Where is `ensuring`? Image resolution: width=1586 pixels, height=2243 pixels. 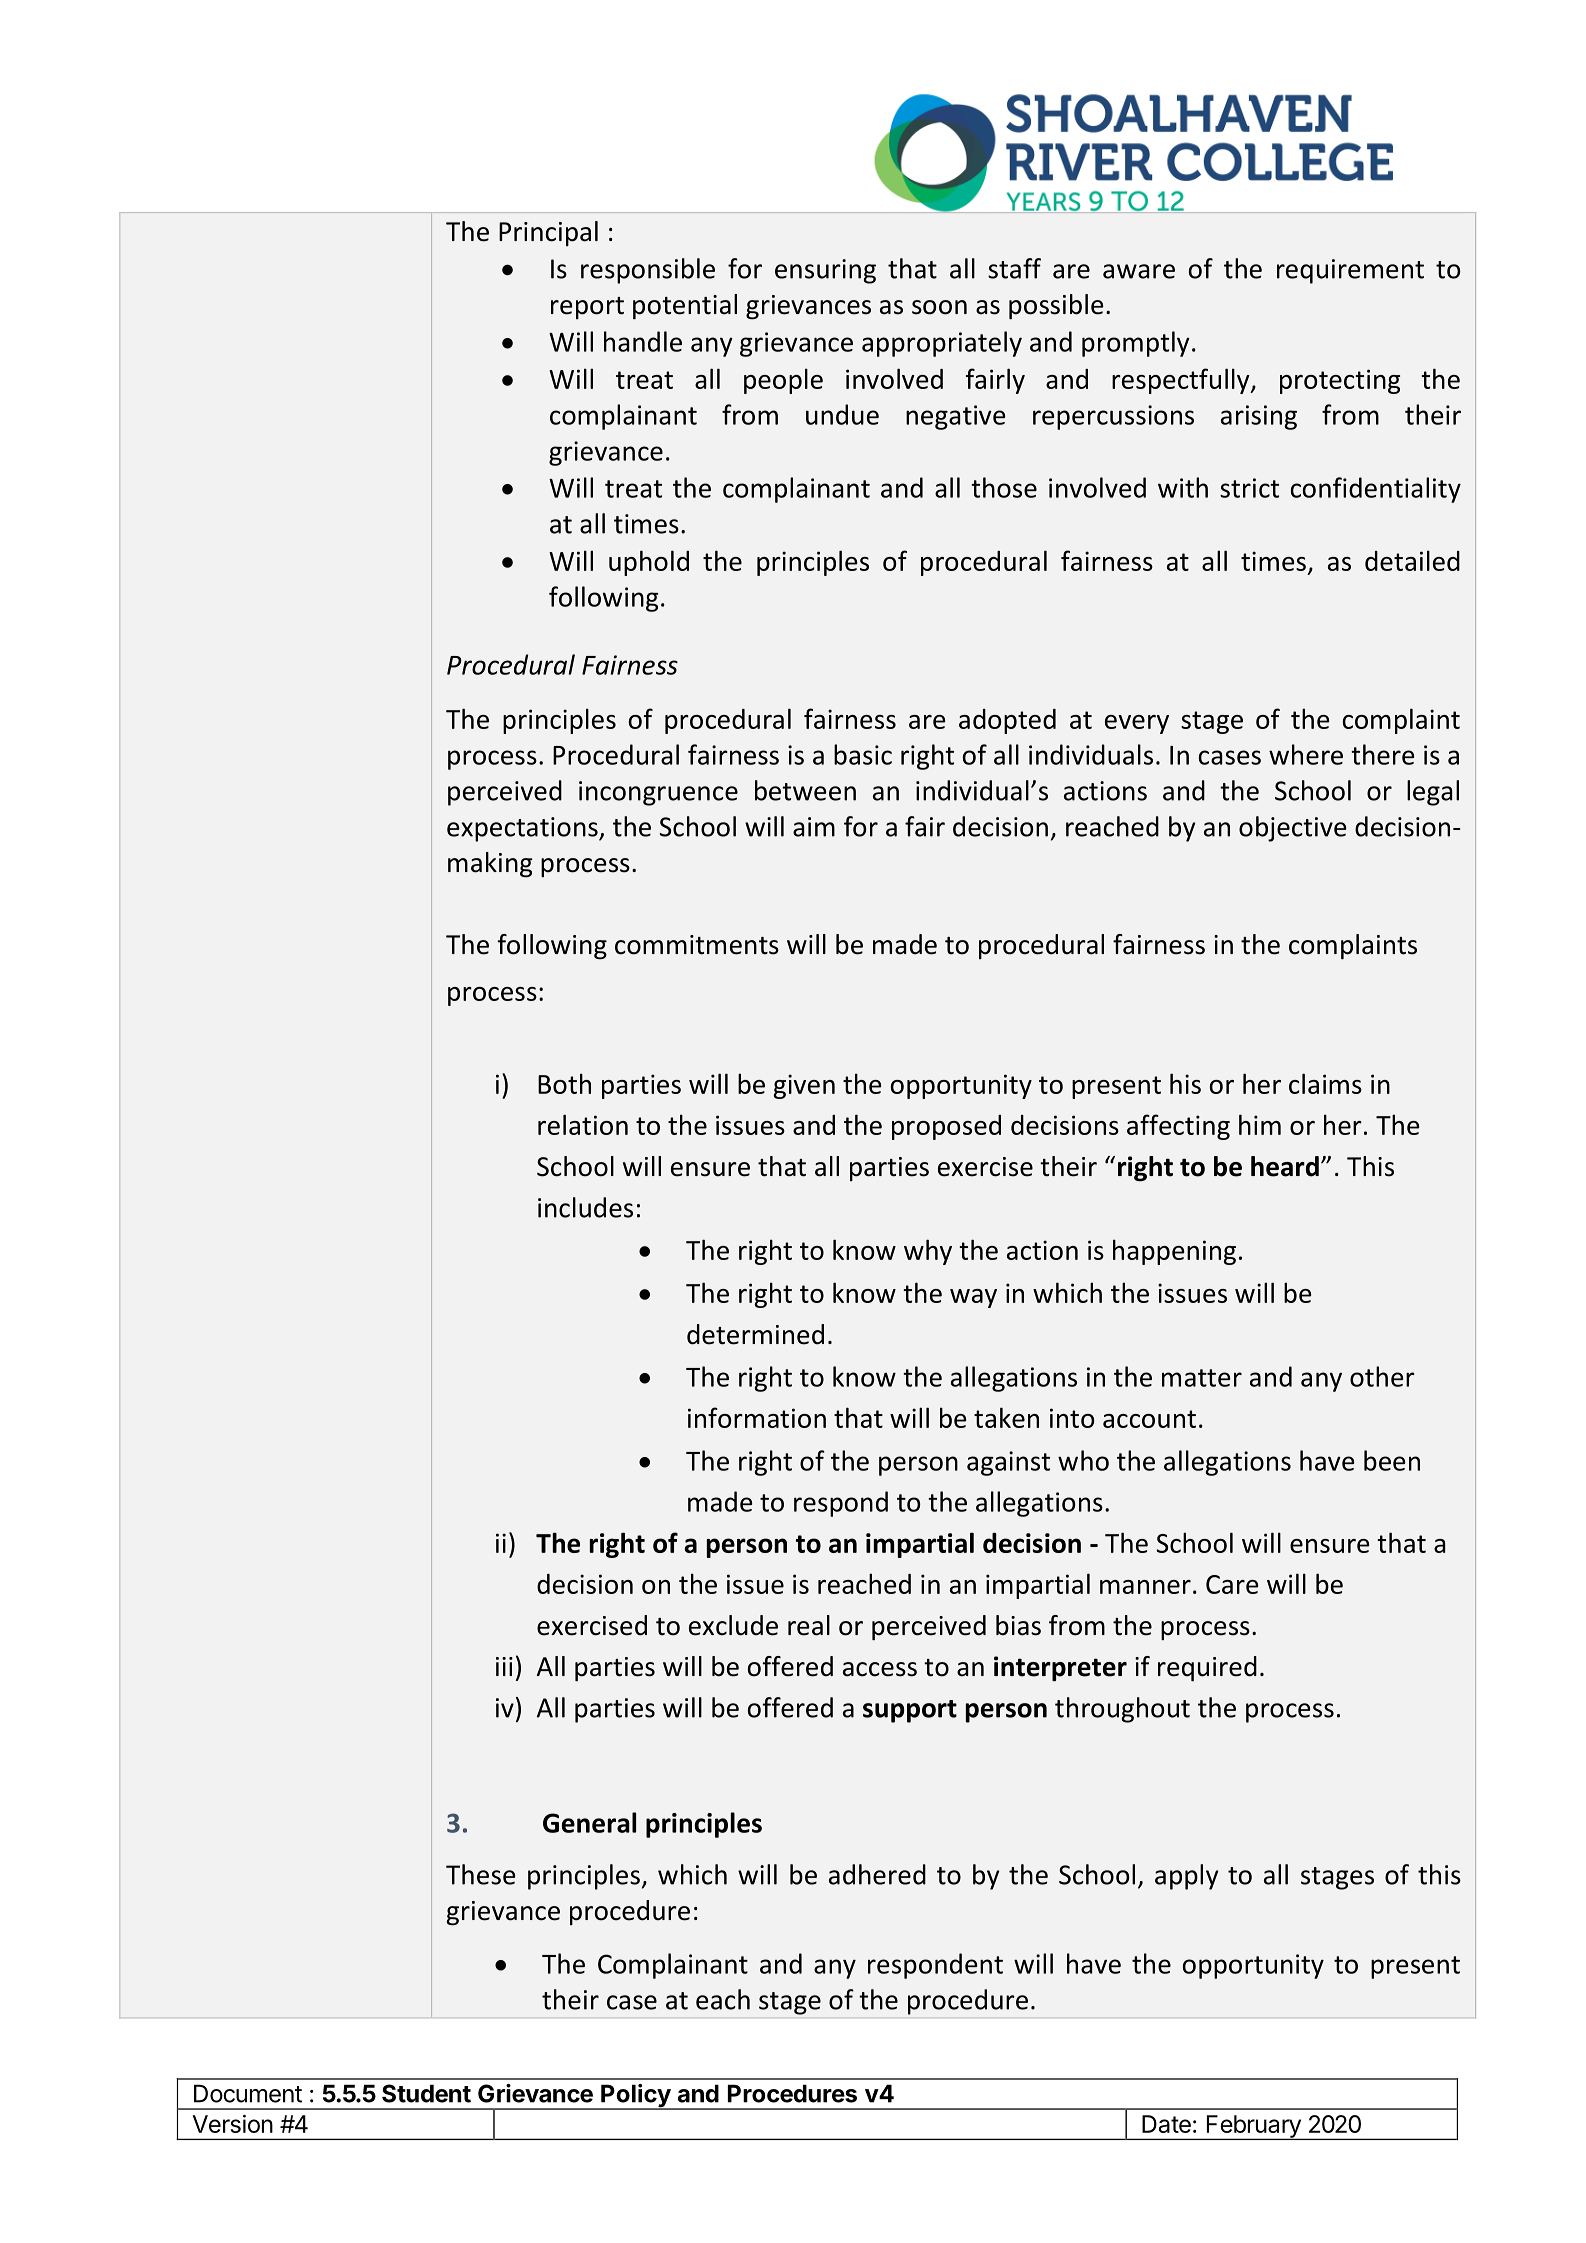
ensuring is located at coordinates (825, 271).
